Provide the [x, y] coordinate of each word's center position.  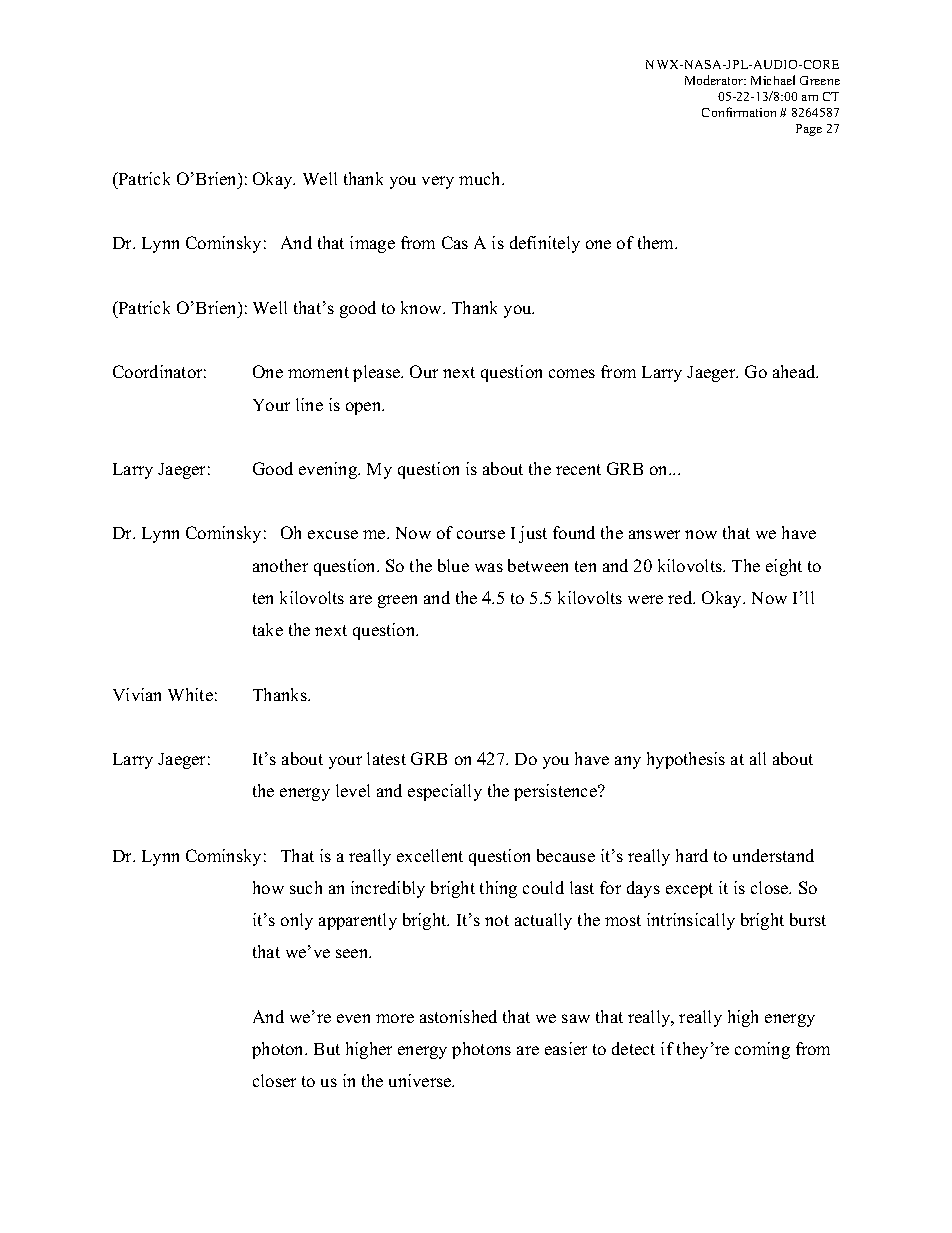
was [489, 567]
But [327, 1049]
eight [784, 567]
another [280, 565]
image [372, 244]
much [481, 178]
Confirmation [739, 112]
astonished [458, 1016]
